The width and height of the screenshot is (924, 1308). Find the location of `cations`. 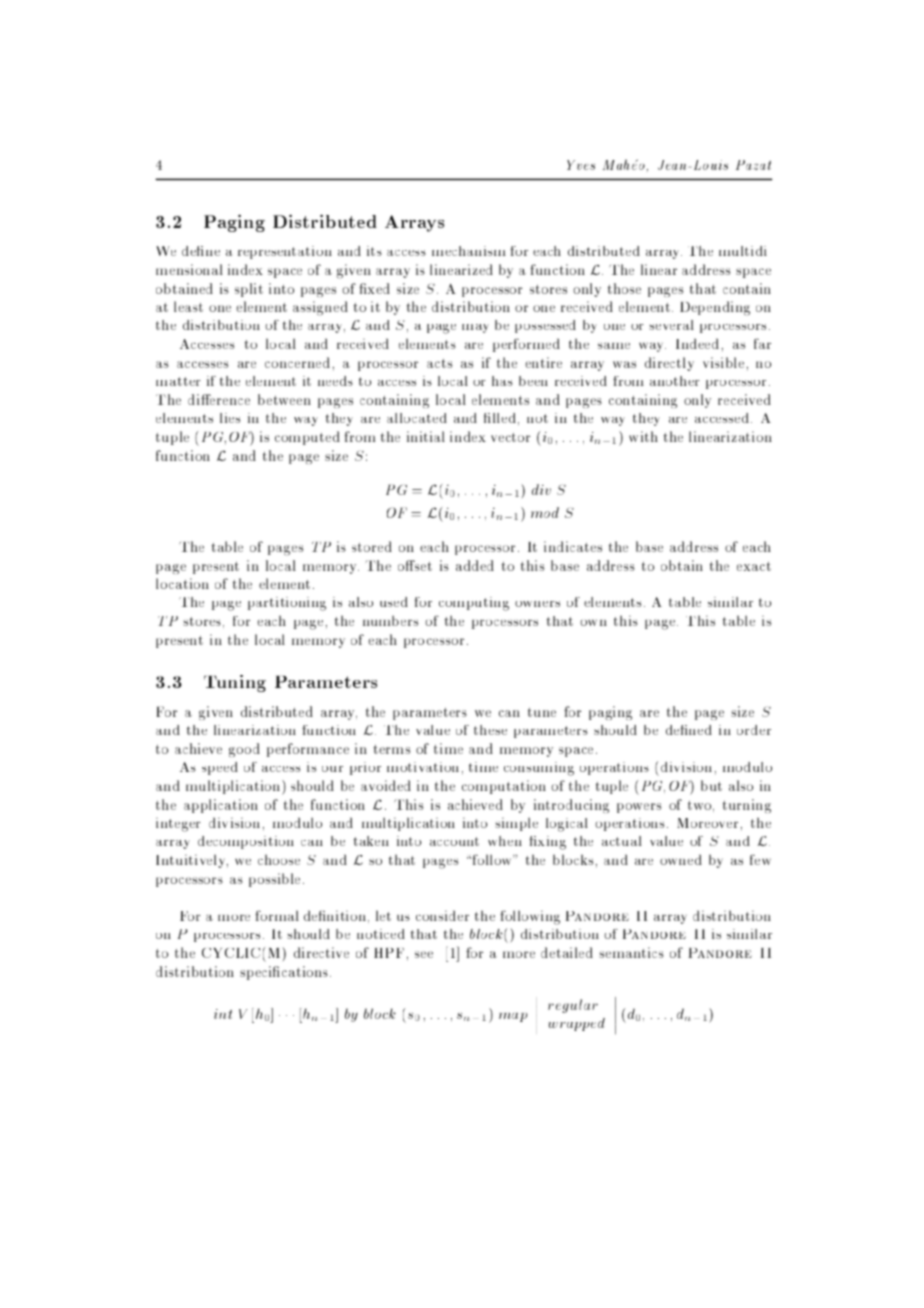

cations is located at coordinates (305, 971).
